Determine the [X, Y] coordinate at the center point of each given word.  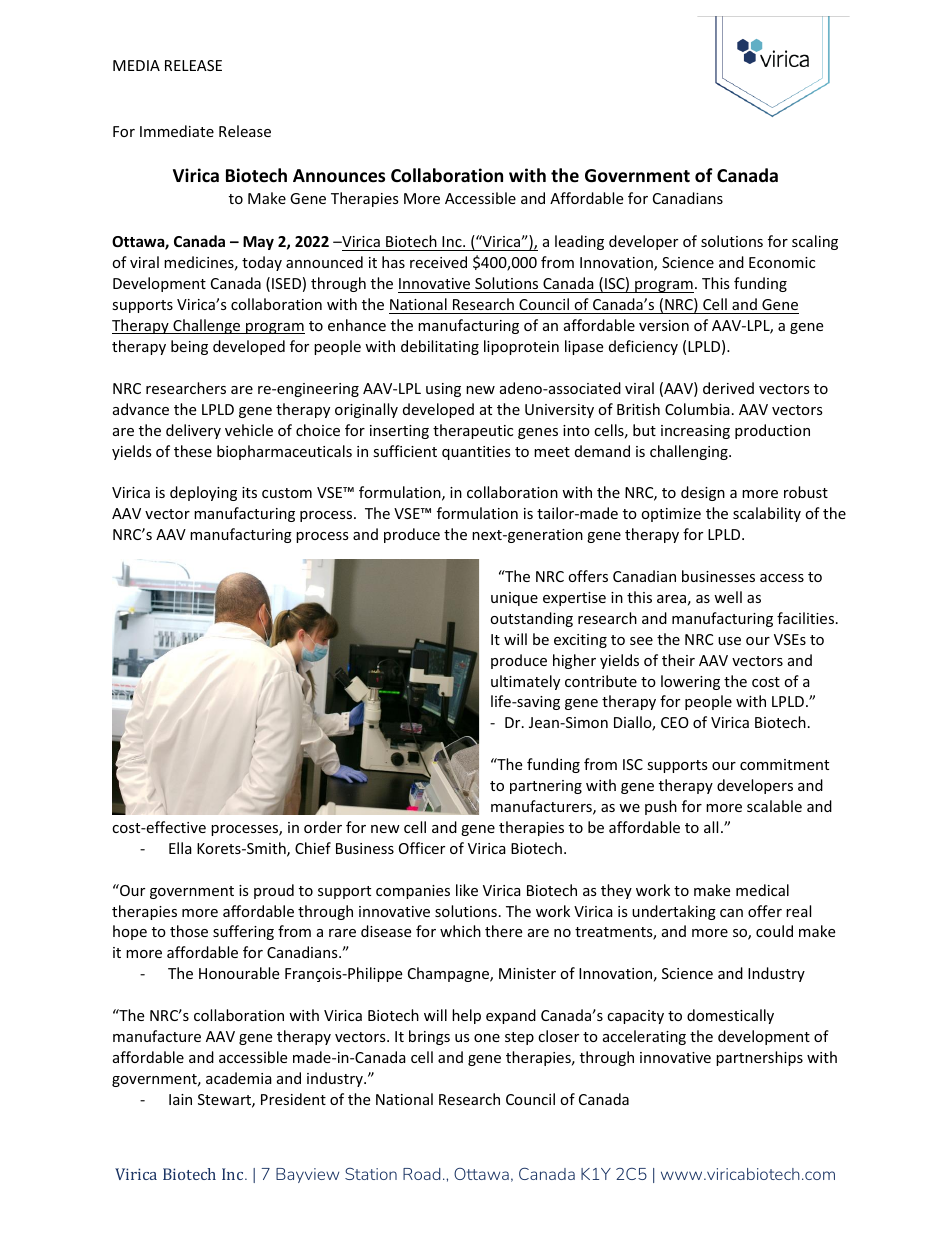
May [258, 243]
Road [422, 1174]
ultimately [525, 682]
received [438, 262]
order [323, 827]
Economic [782, 262]
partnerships [759, 1058]
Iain [180, 1099]
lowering [690, 682]
